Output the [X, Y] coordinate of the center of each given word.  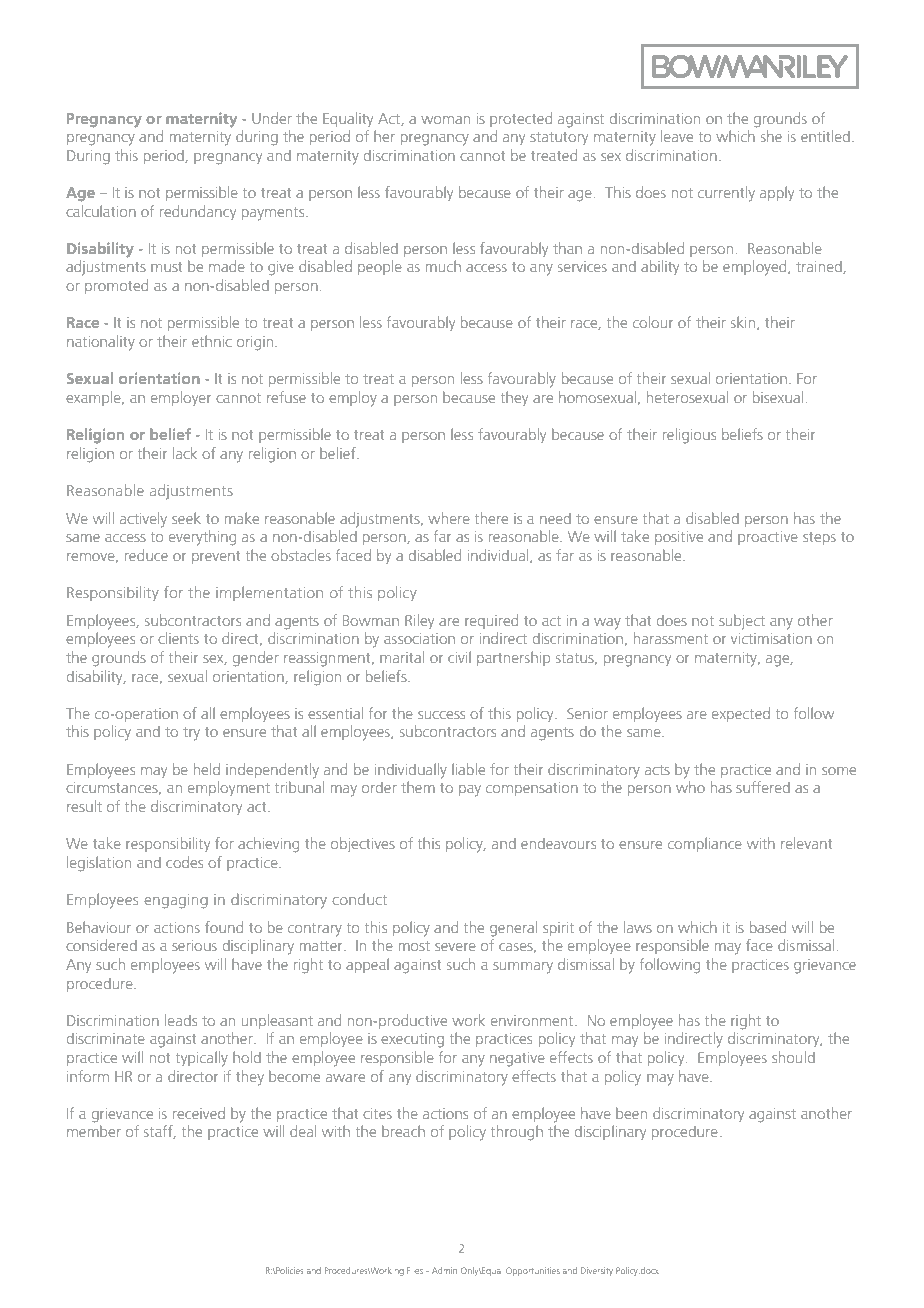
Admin [444, 1270]
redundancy [198, 212]
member [94, 1131]
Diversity [597, 1271]
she [771, 136]
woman [445, 120]
